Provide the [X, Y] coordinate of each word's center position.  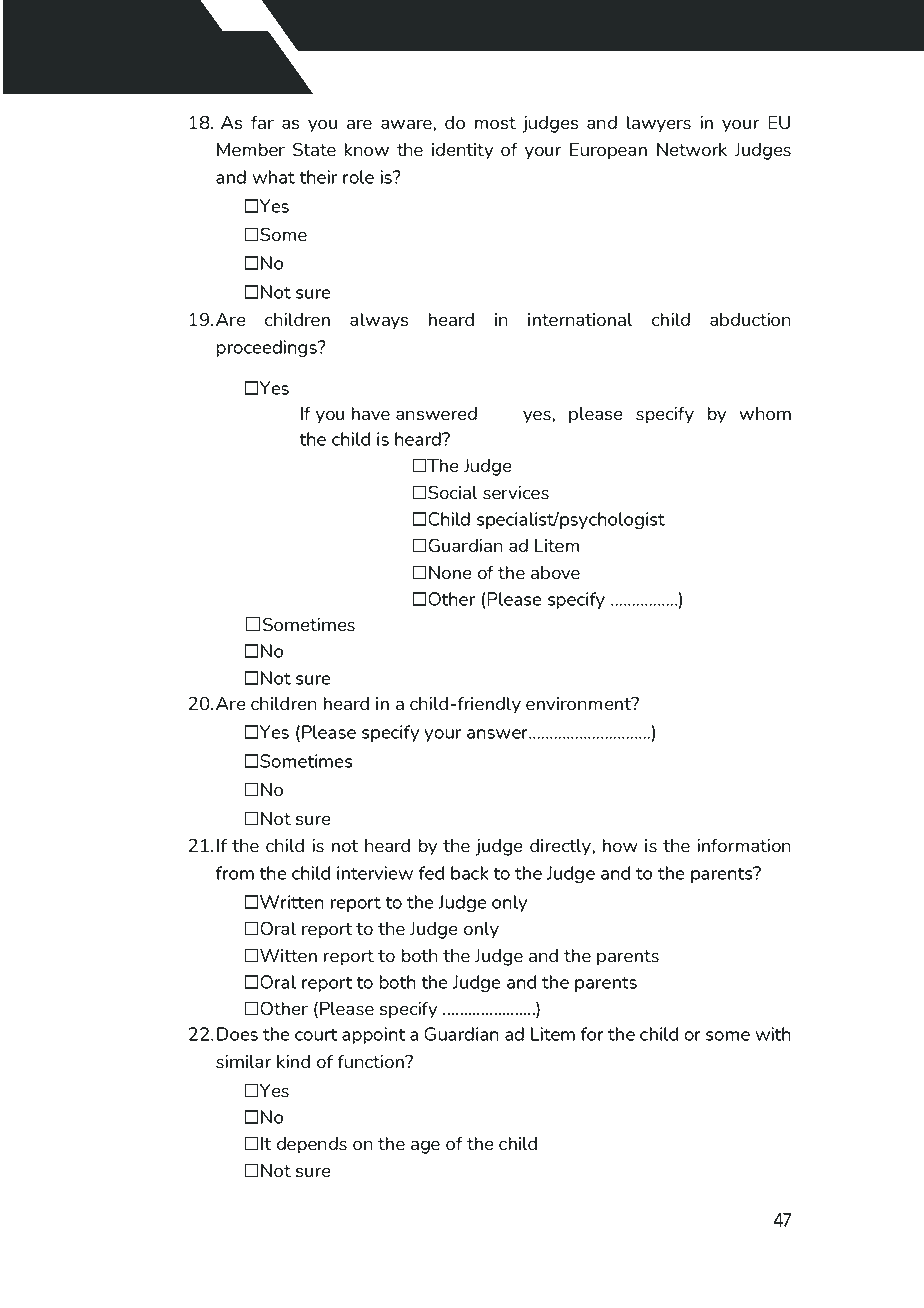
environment [580, 704]
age [425, 1147]
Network [692, 149]
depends [312, 1145]
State [314, 149]
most [495, 123]
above [555, 572]
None [450, 573]
